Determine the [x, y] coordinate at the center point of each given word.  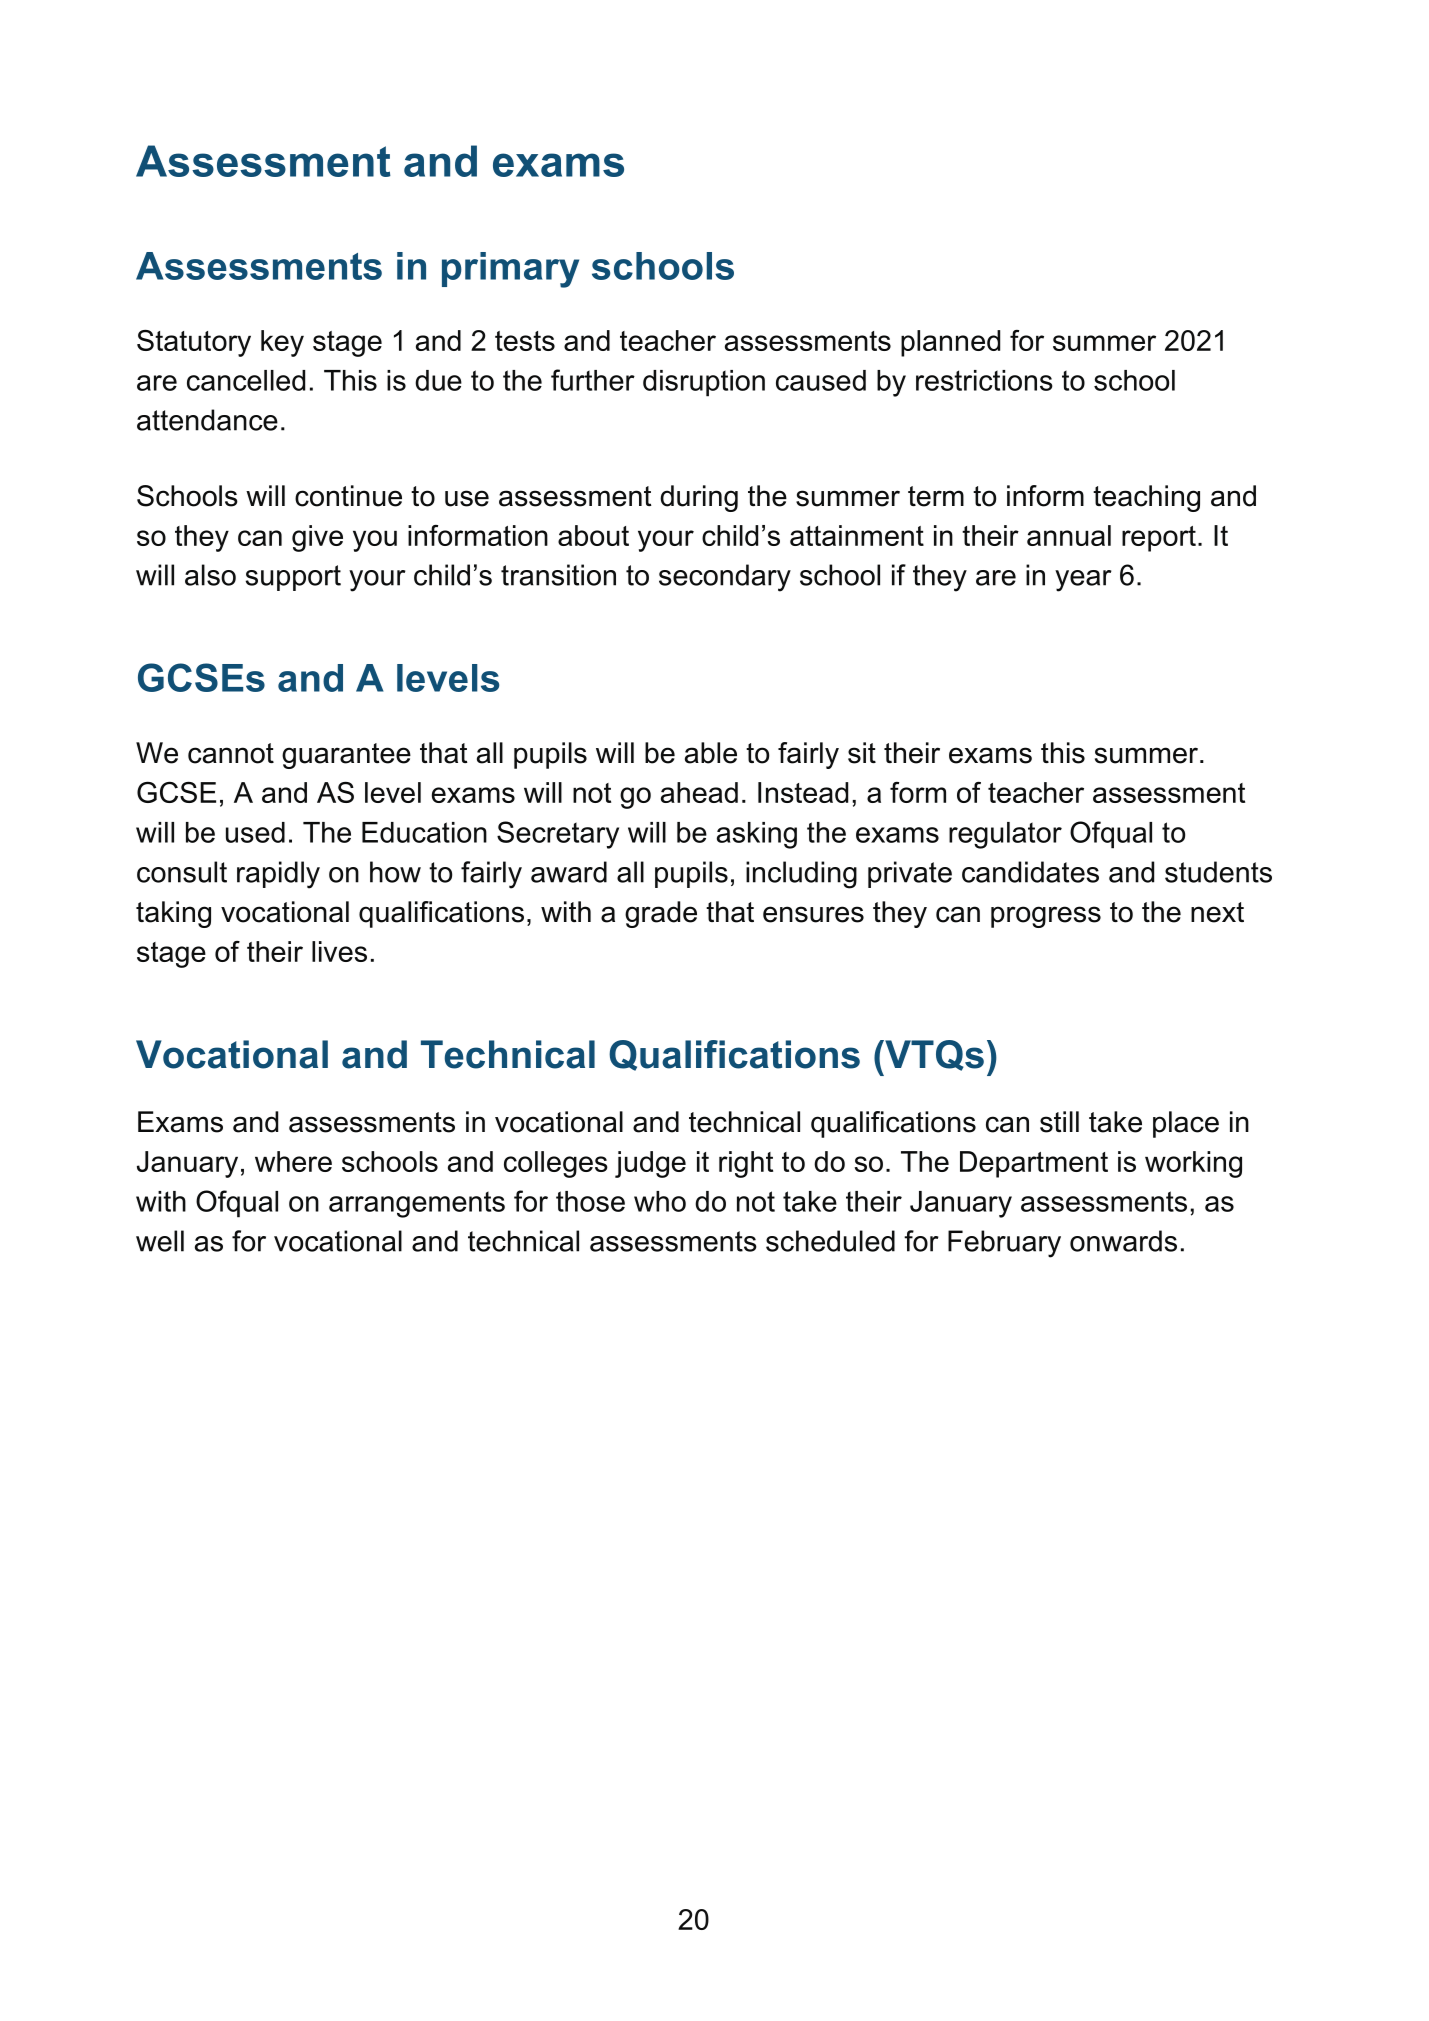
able [711, 753]
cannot [231, 753]
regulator [1005, 835]
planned [950, 343]
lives [339, 951]
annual [1069, 535]
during [699, 498]
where [293, 1161]
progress [1046, 917]
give [317, 538]
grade [661, 914]
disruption [704, 383]
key [282, 343]
